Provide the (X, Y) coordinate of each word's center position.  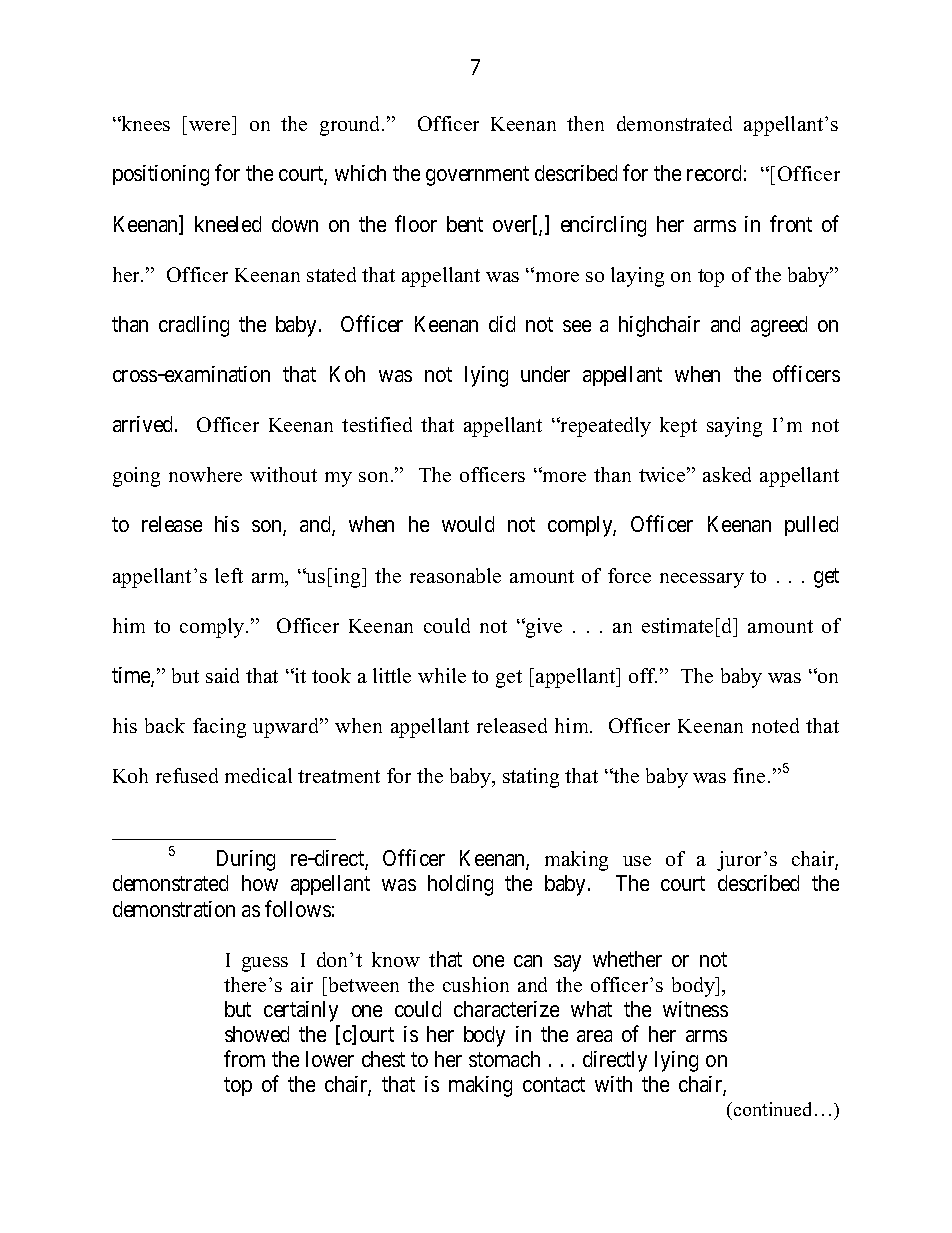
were (211, 128)
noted (775, 725)
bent (465, 224)
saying (734, 427)
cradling (194, 326)
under (545, 374)
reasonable (455, 575)
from (244, 1058)
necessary (702, 580)
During (246, 860)
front (791, 223)
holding (460, 885)
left (229, 575)
